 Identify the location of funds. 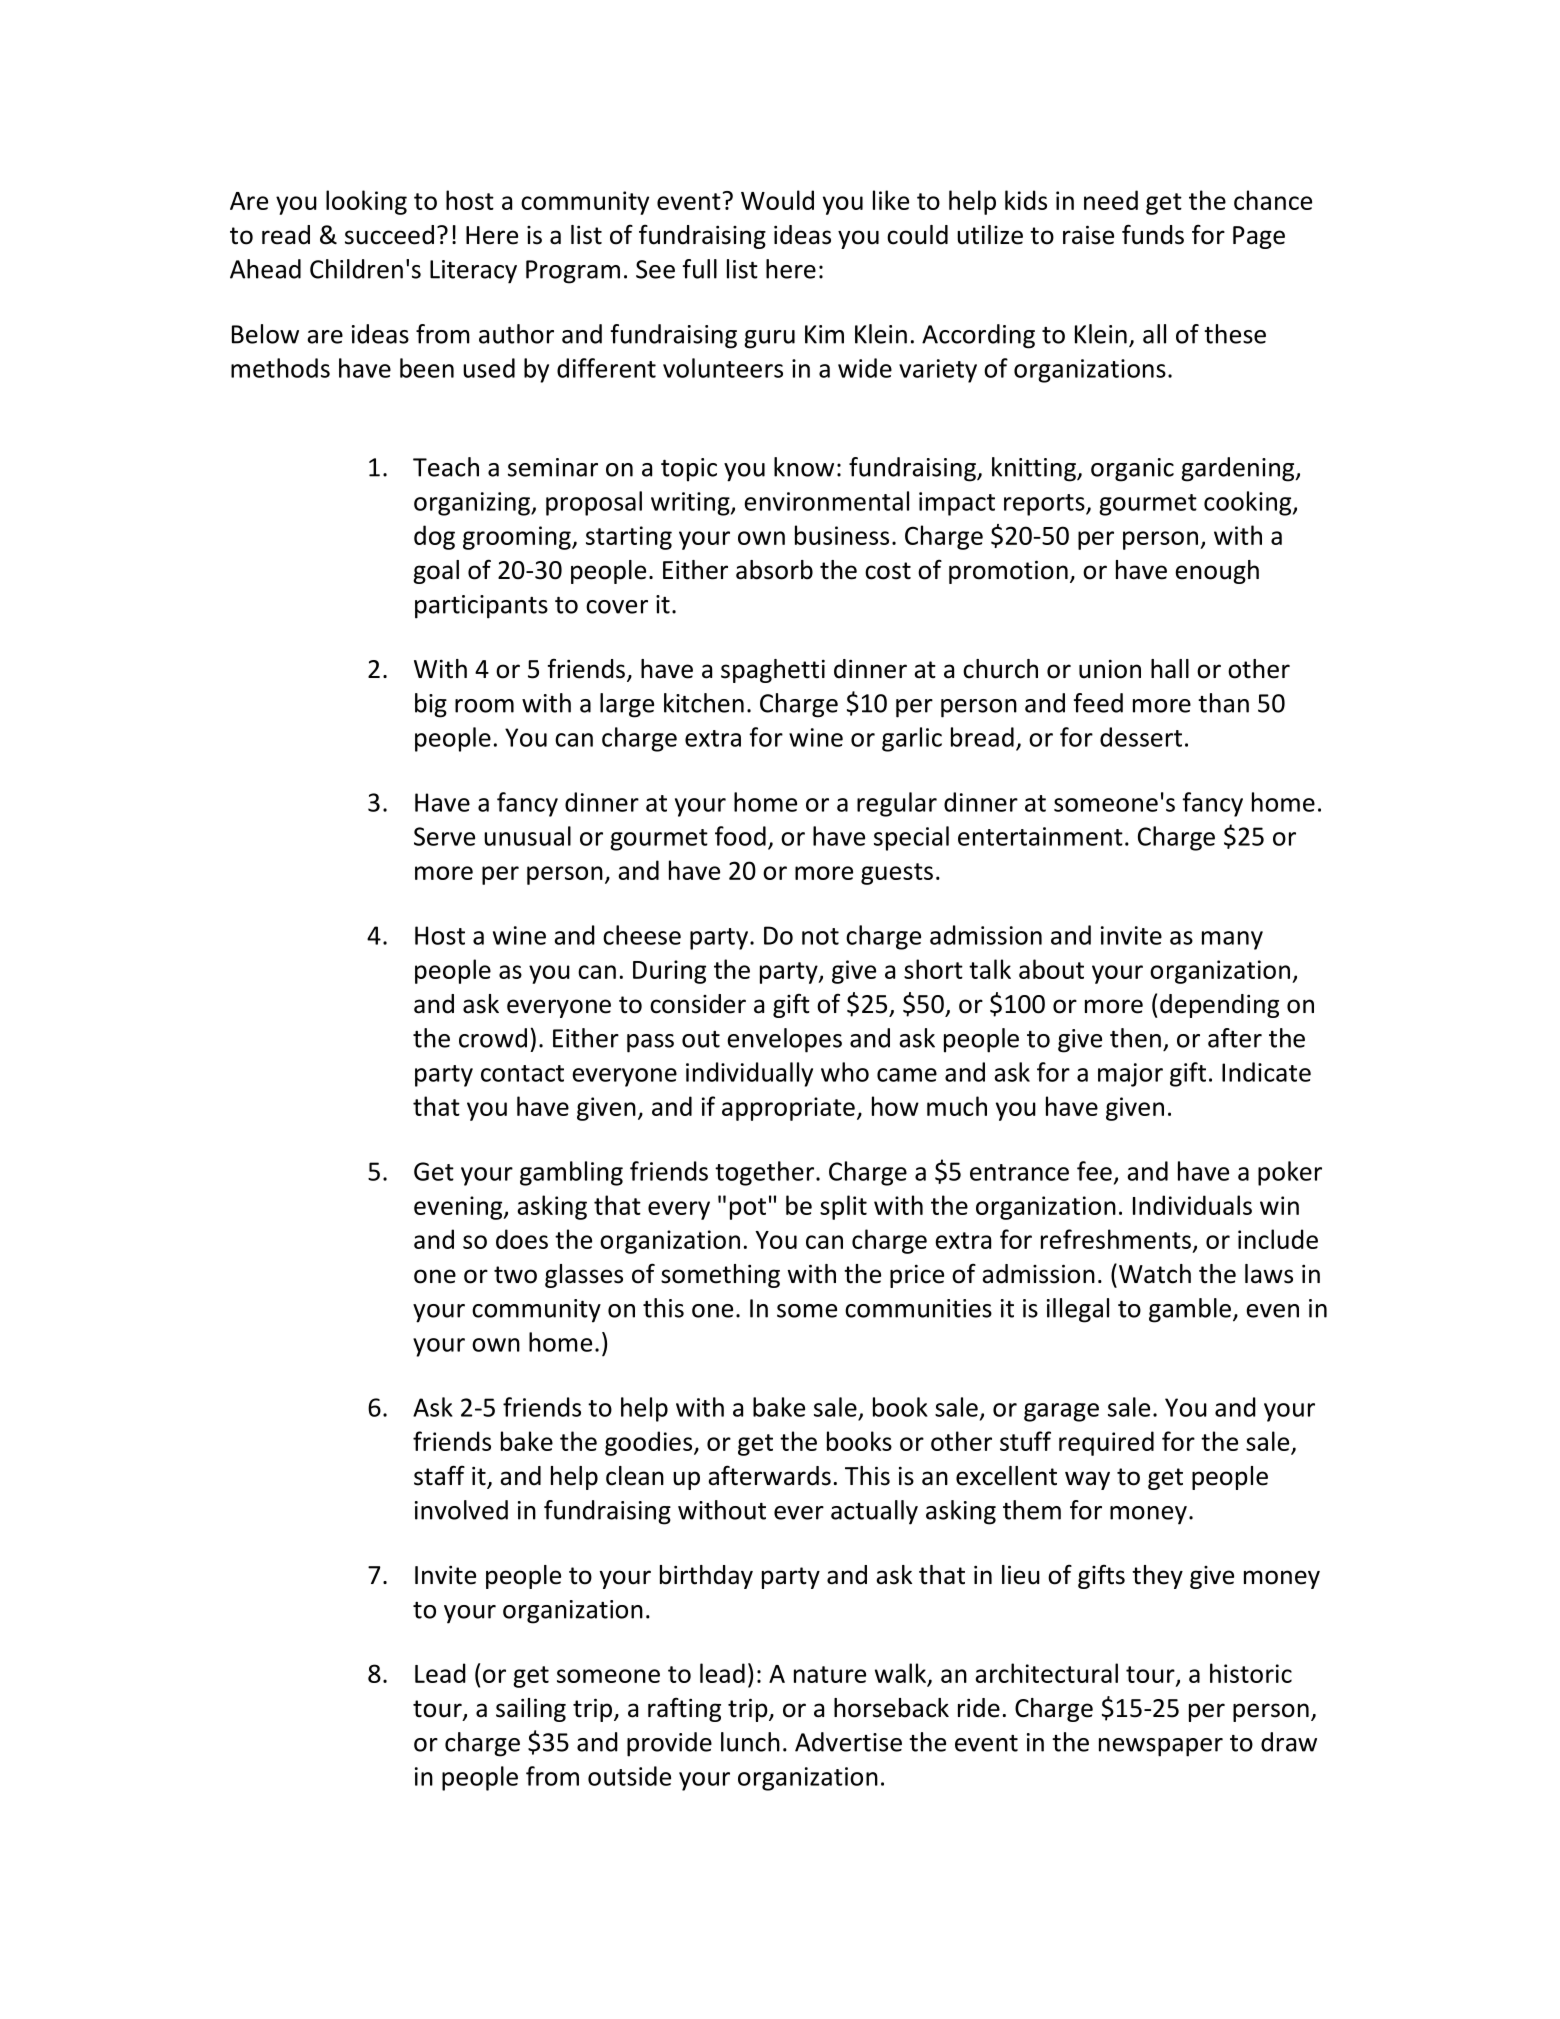
(1153, 234).
